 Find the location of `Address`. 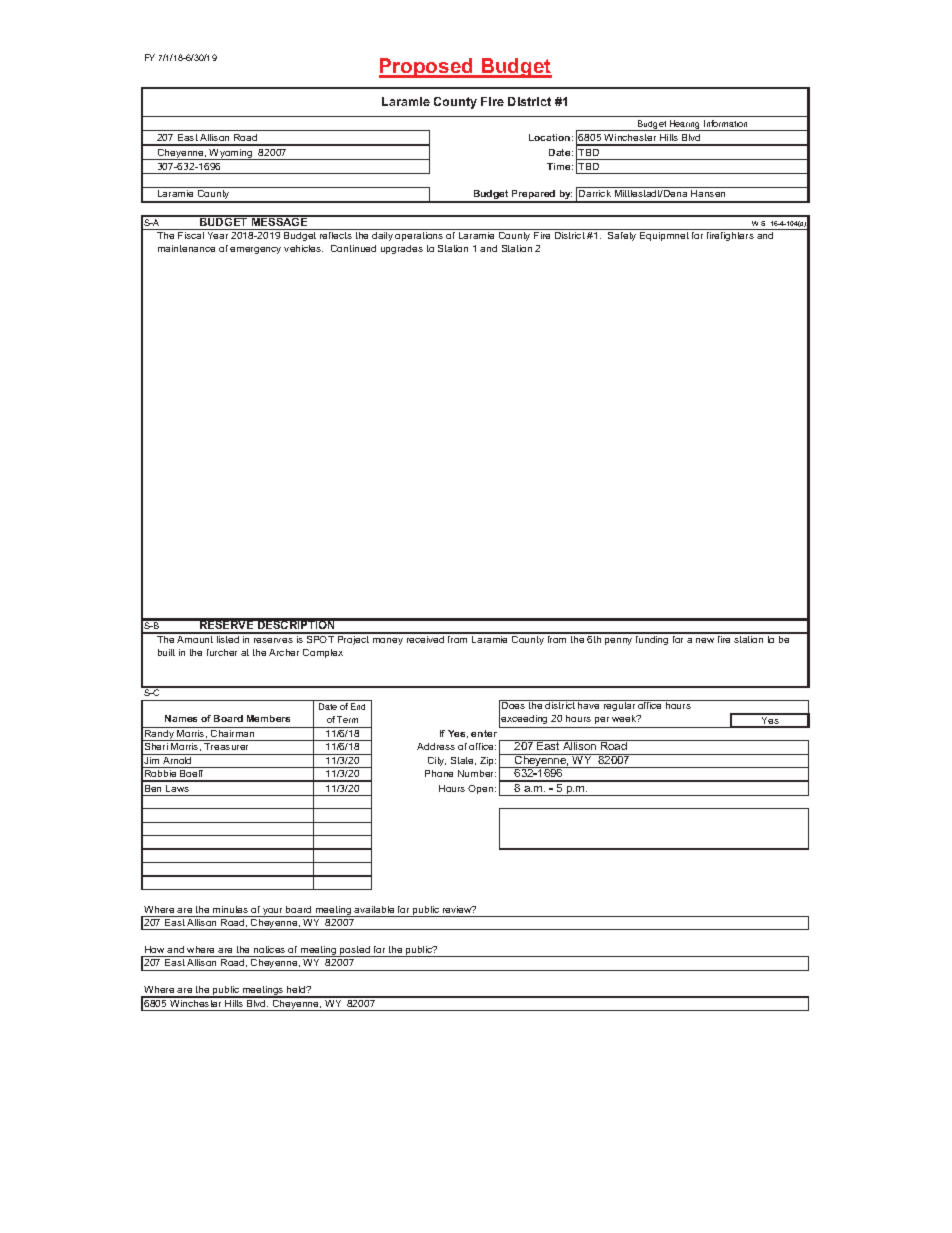

Address is located at coordinates (436, 746).
